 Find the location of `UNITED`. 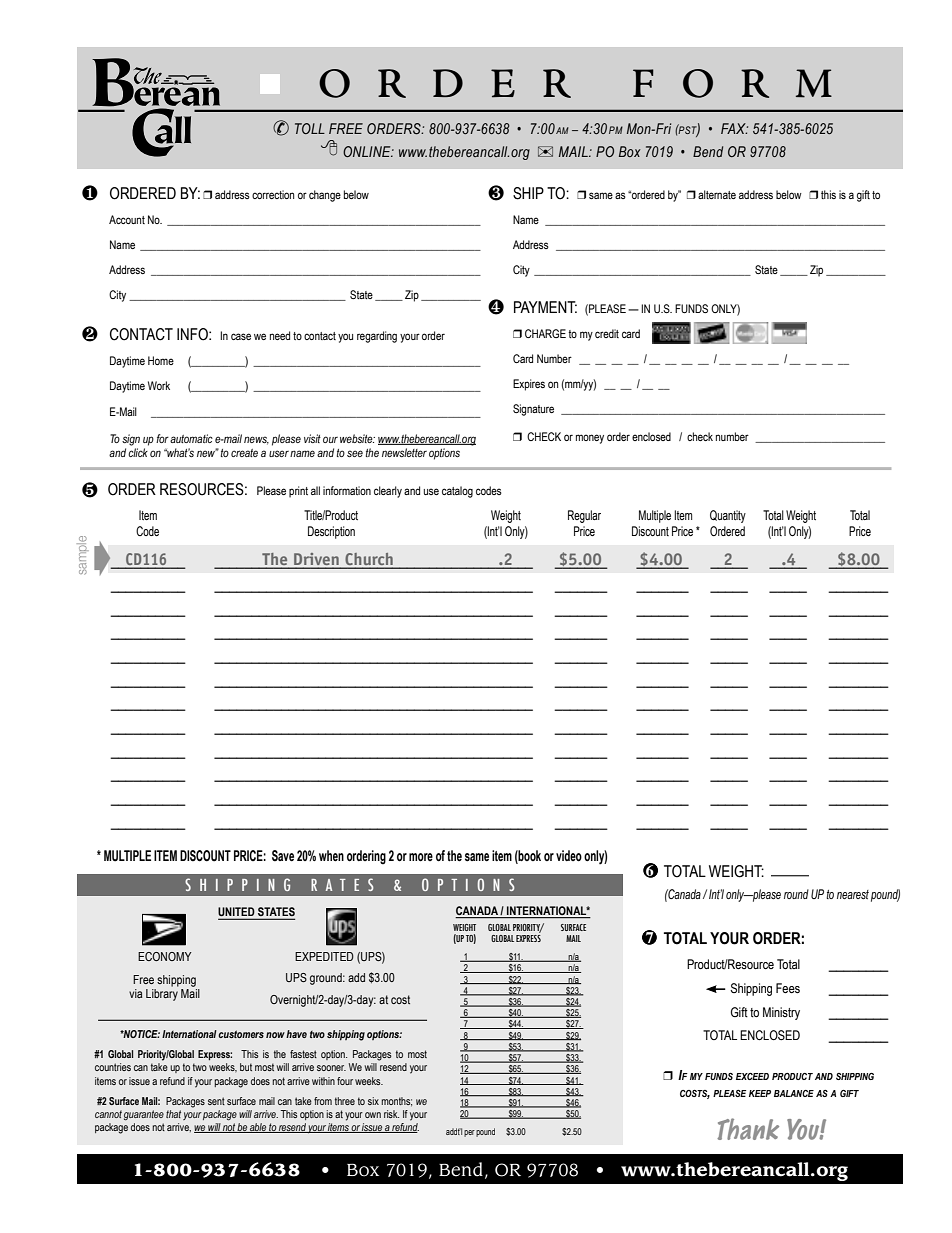

UNITED is located at coordinates (237, 913).
